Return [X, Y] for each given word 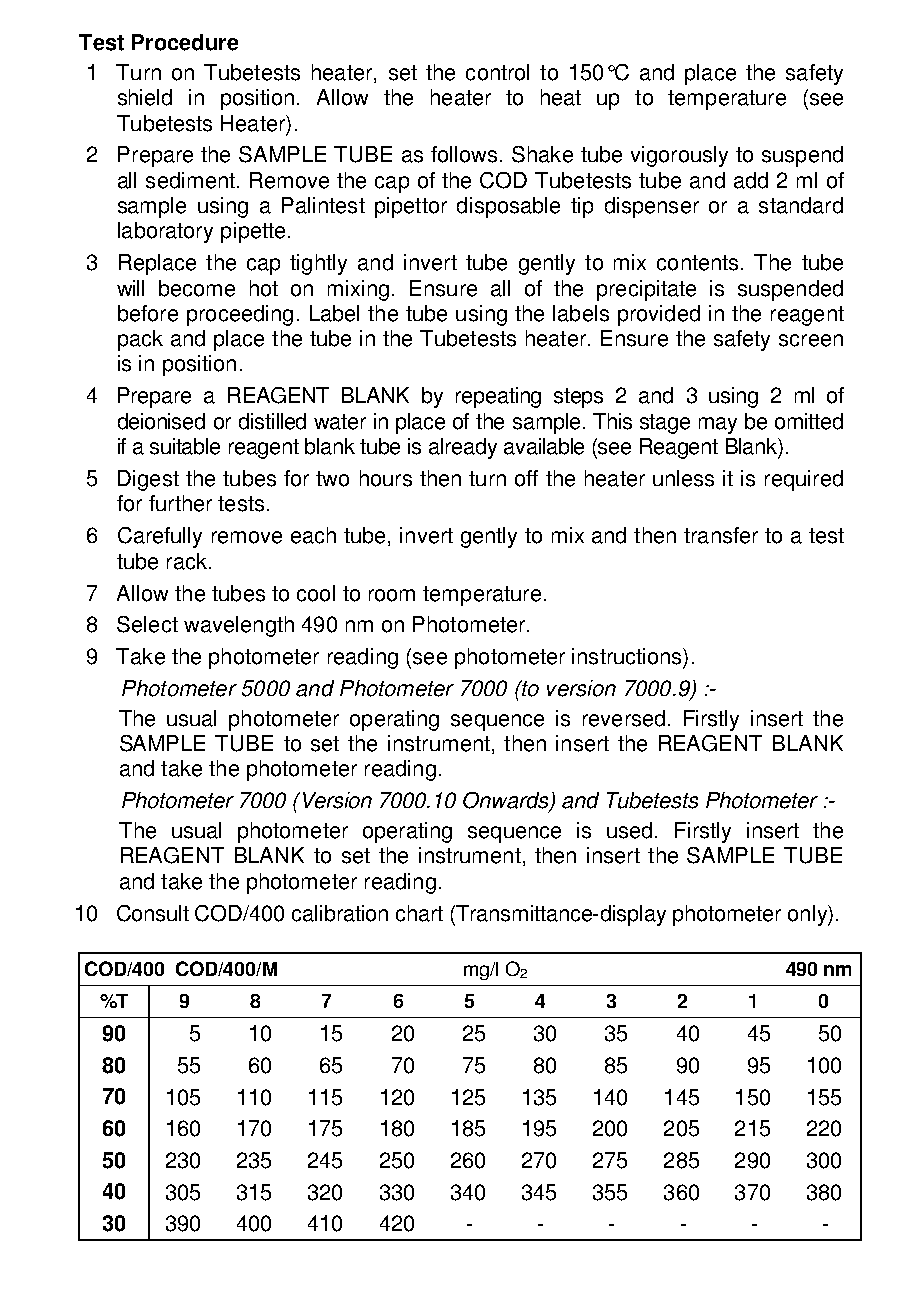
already [463, 448]
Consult [153, 913]
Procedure [185, 42]
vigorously [679, 156]
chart [419, 913]
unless [683, 478]
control [497, 72]
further [180, 503]
